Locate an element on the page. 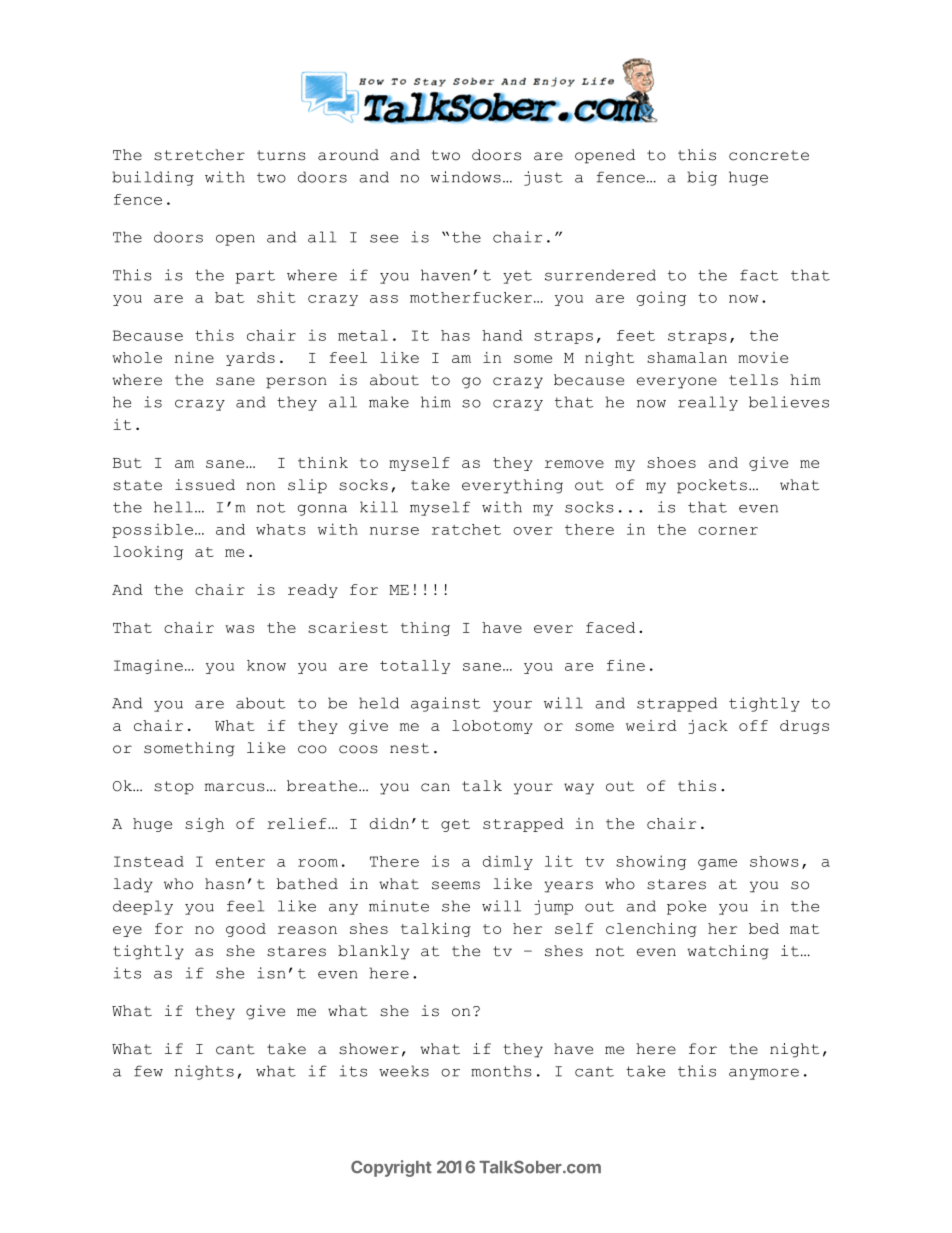 The width and height of the image is (952, 1233). was is located at coordinates (239, 629).
